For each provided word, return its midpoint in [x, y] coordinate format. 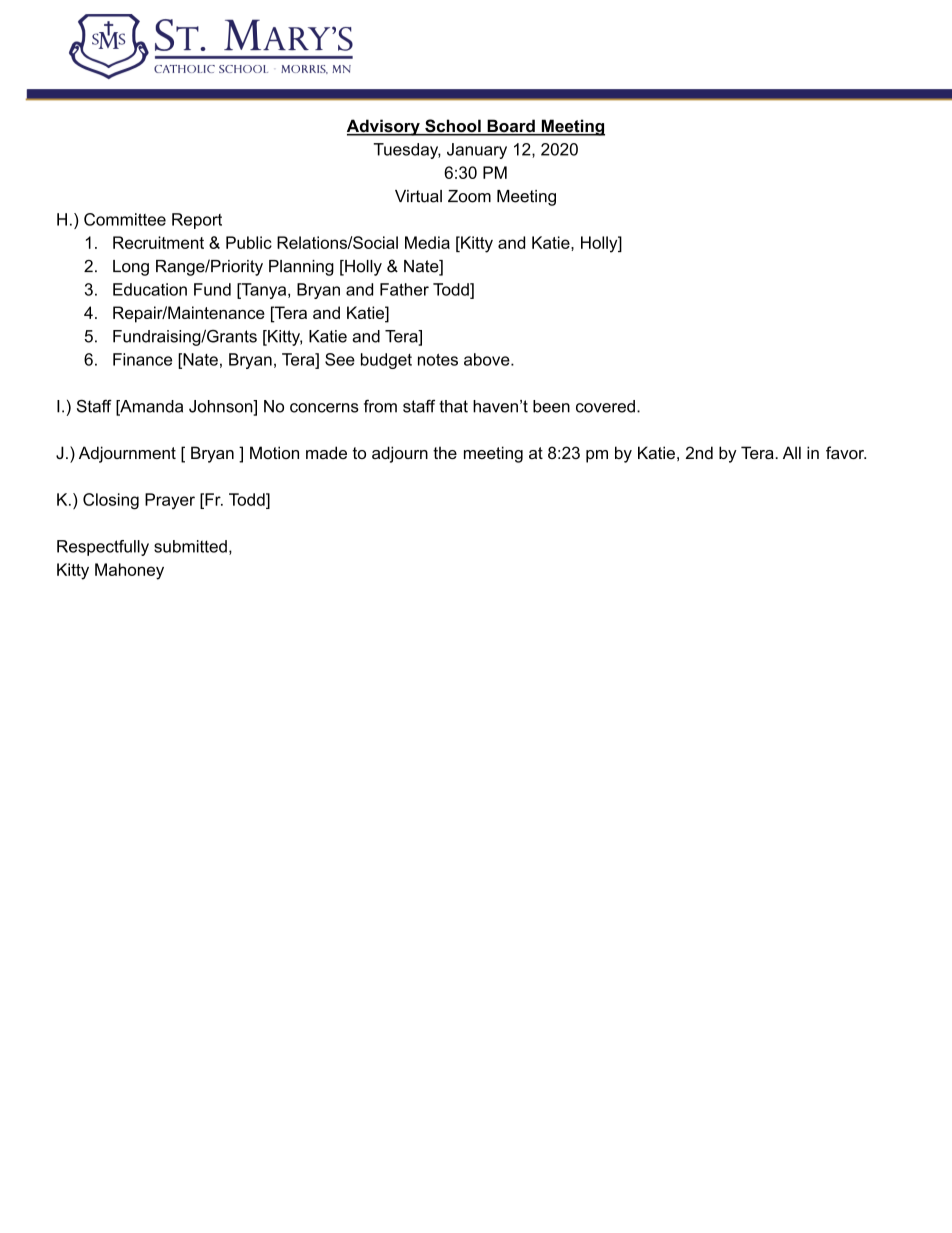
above [488, 359]
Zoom [469, 196]
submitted [190, 546]
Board [511, 127]
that [453, 406]
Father [404, 289]
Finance [142, 359]
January [477, 151]
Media [427, 242]
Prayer [170, 501]
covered [605, 406]
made [326, 452]
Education [150, 289]
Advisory [384, 127]
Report [197, 221]
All [792, 452]
